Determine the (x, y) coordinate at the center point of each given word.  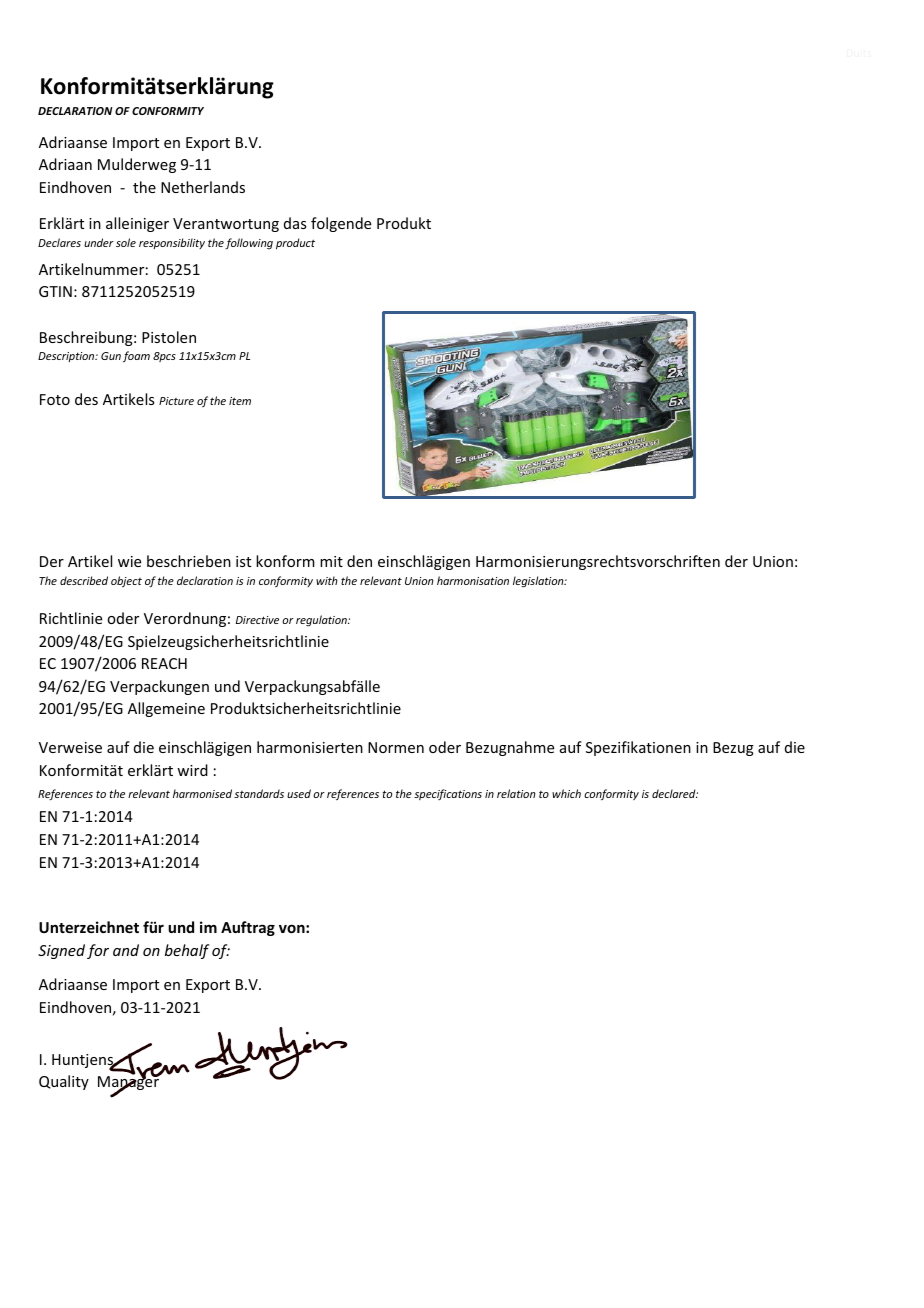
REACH (164, 663)
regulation (322, 620)
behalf (187, 951)
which (566, 793)
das (295, 223)
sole (126, 242)
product (295, 243)
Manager (129, 1083)
